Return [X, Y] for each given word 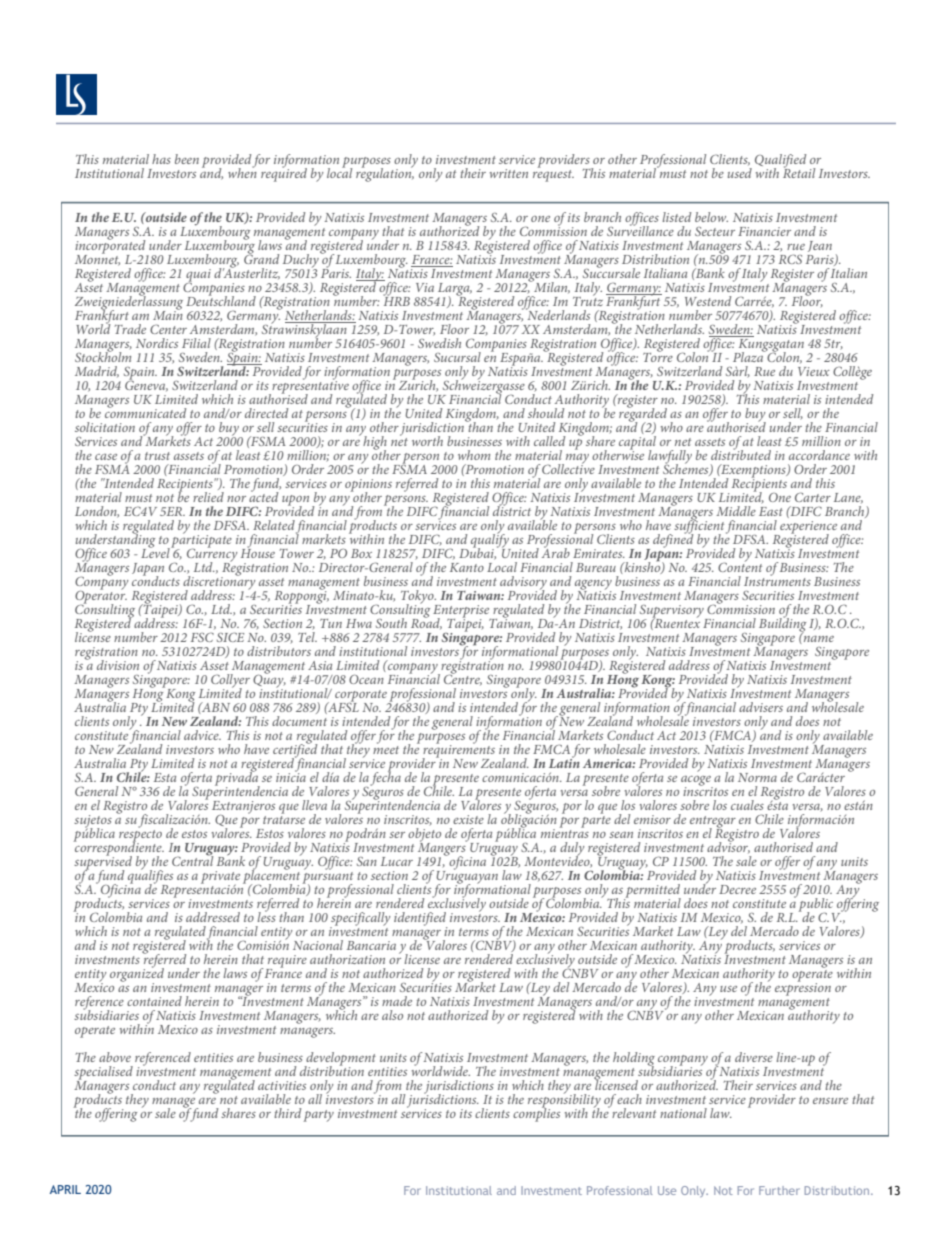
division [118, 665]
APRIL [65, 1189]
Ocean [366, 679]
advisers [761, 707]
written [509, 173]
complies [536, 1113]
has [161, 159]
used [740, 173]
